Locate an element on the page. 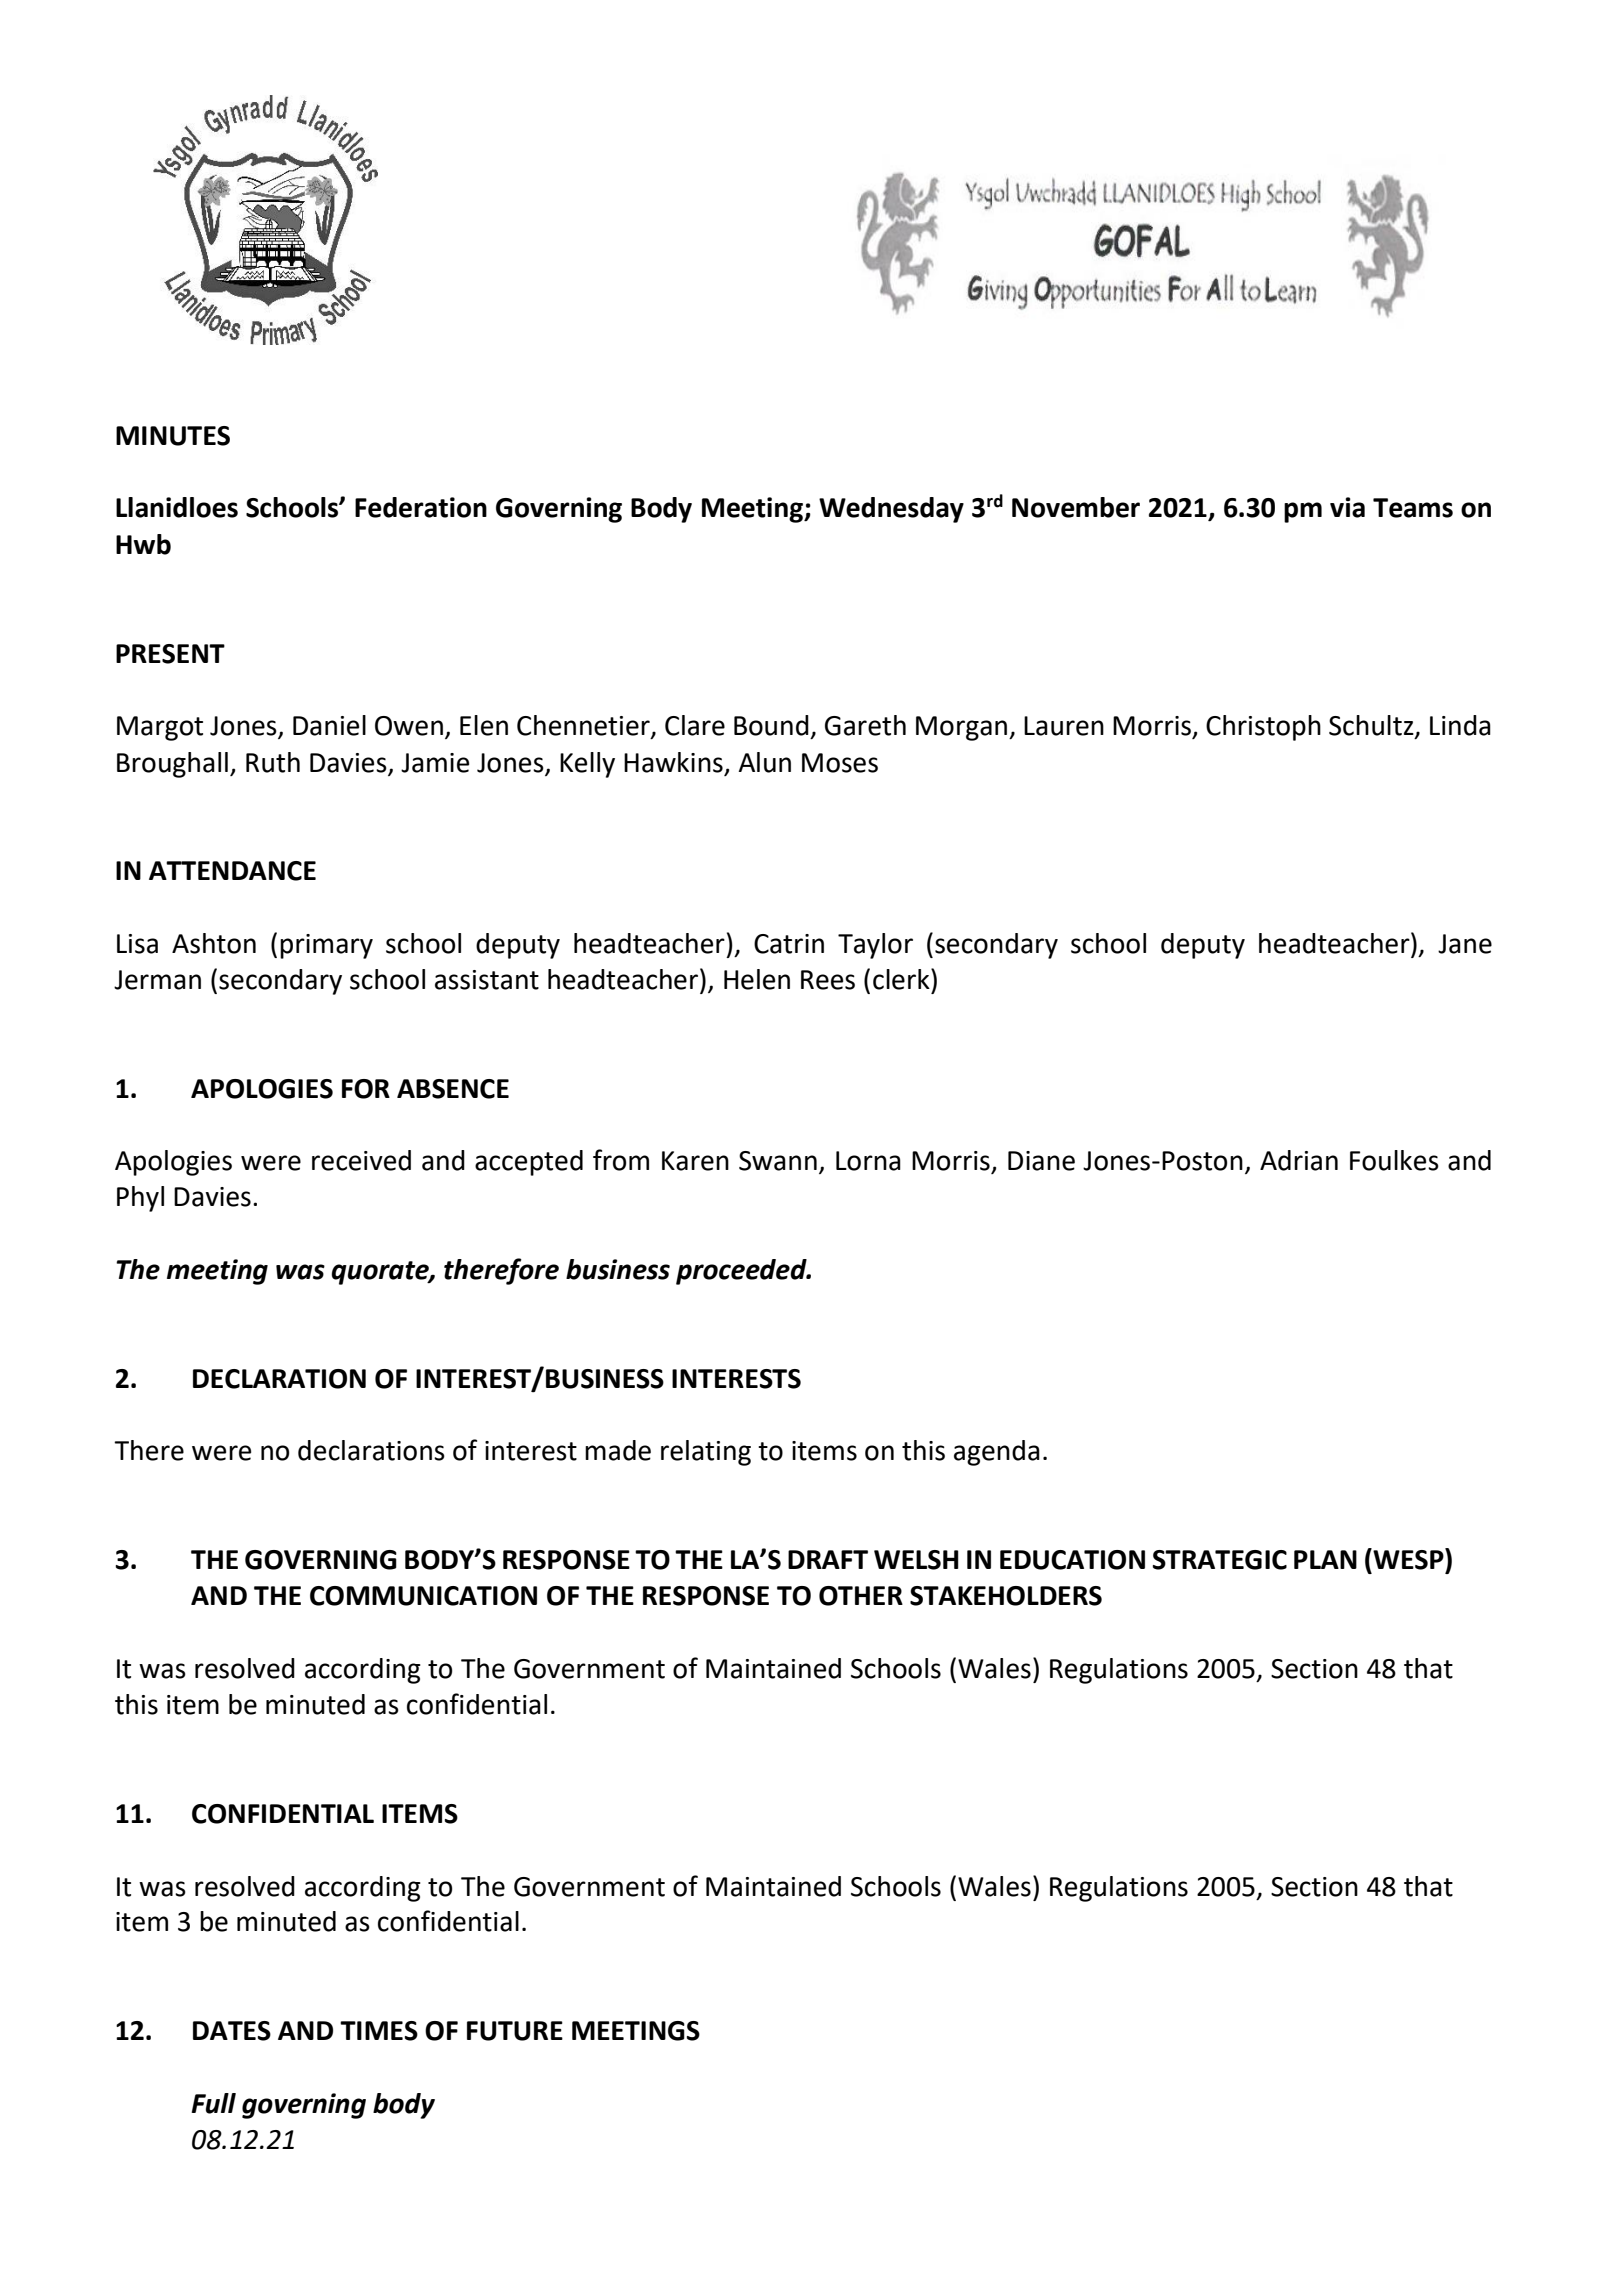  FUTURE is located at coordinates (515, 2031).
